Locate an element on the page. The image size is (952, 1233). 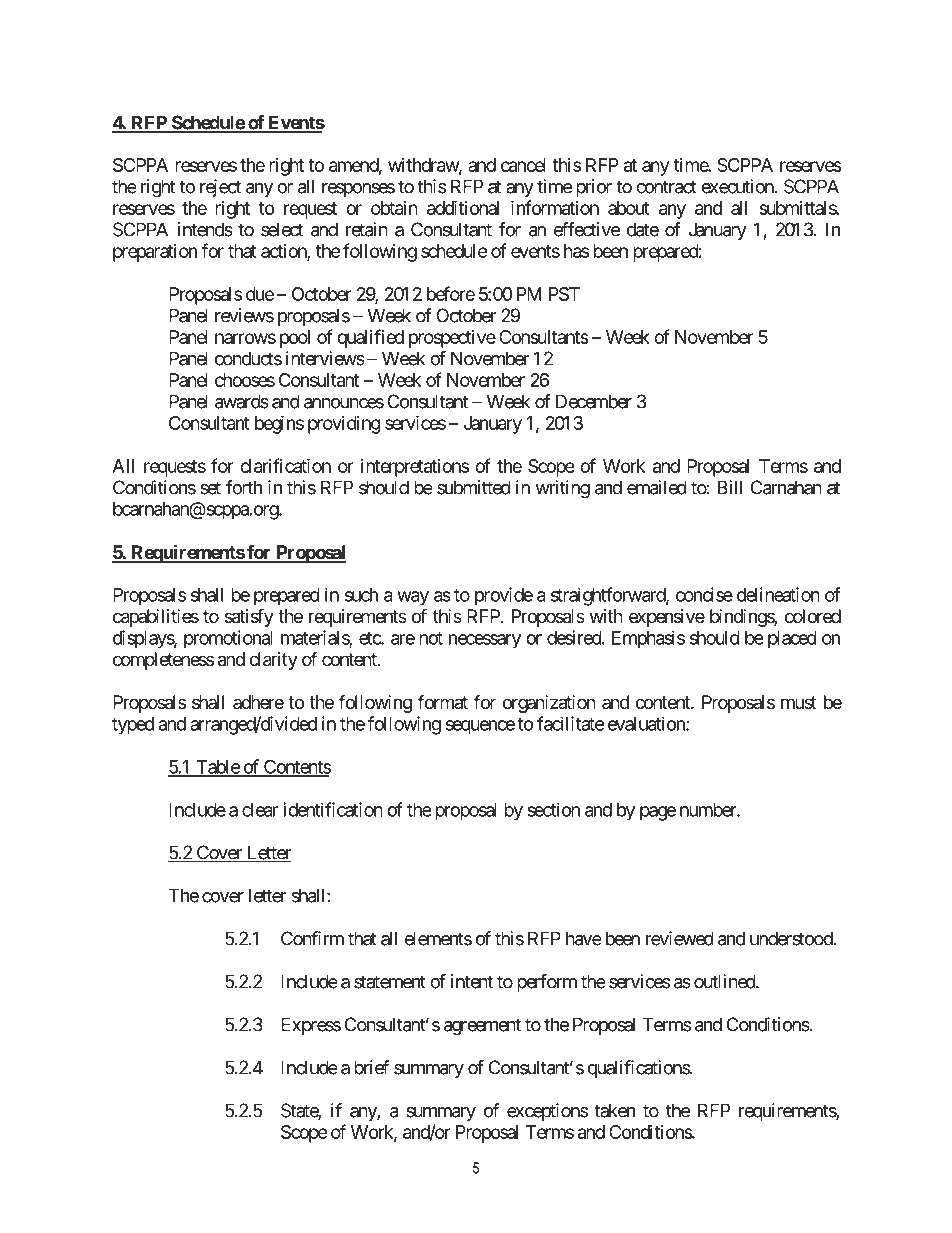
placed is located at coordinates (792, 640).
